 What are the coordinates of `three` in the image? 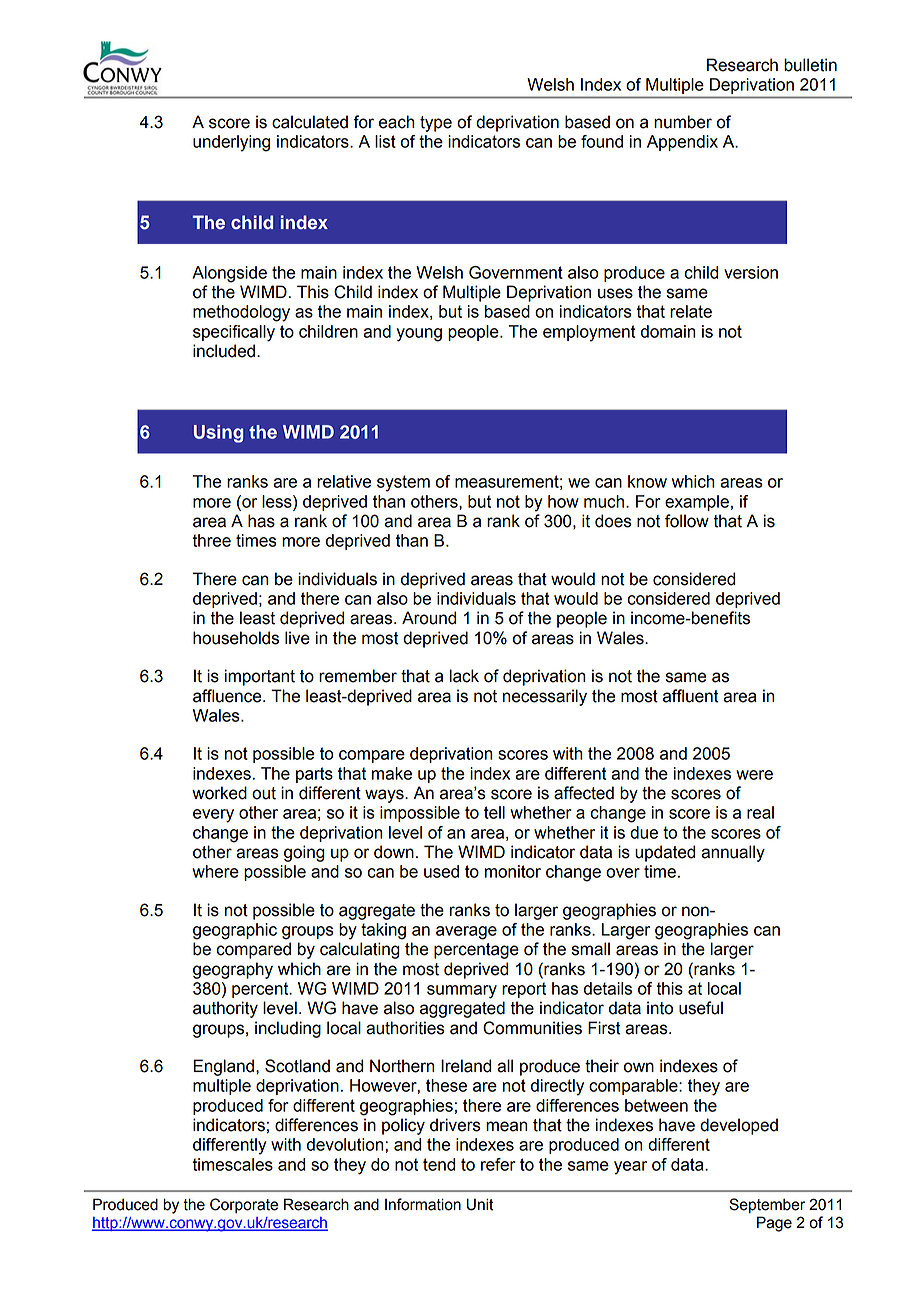 It's located at (211, 540).
